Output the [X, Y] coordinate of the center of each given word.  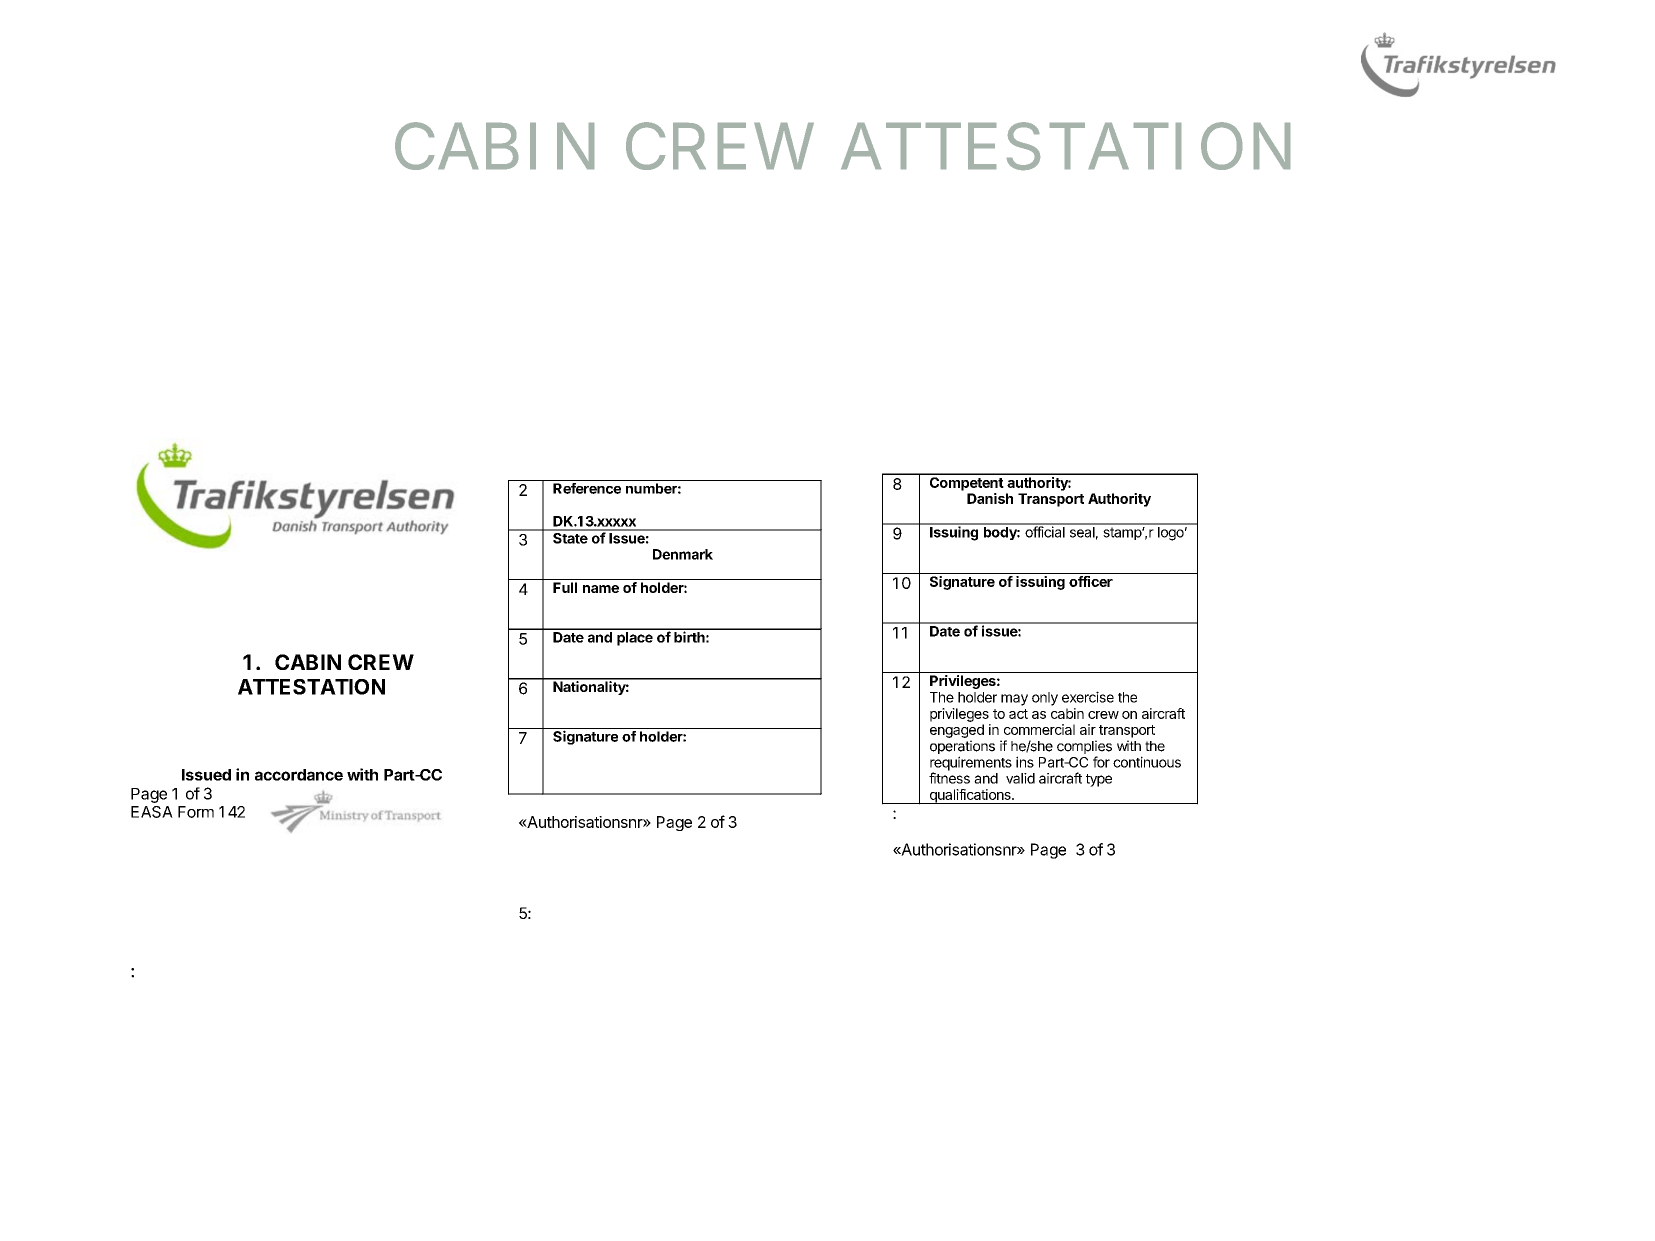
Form [196, 812]
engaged [957, 731]
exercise [1088, 697]
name [601, 589]
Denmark [683, 554]
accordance [299, 775]
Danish [990, 498]
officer [1091, 581]
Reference [587, 488]
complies [1084, 747]
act [1018, 714]
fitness [949, 778]
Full [565, 587]
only [1045, 699]
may [1014, 700]
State [570, 537]
